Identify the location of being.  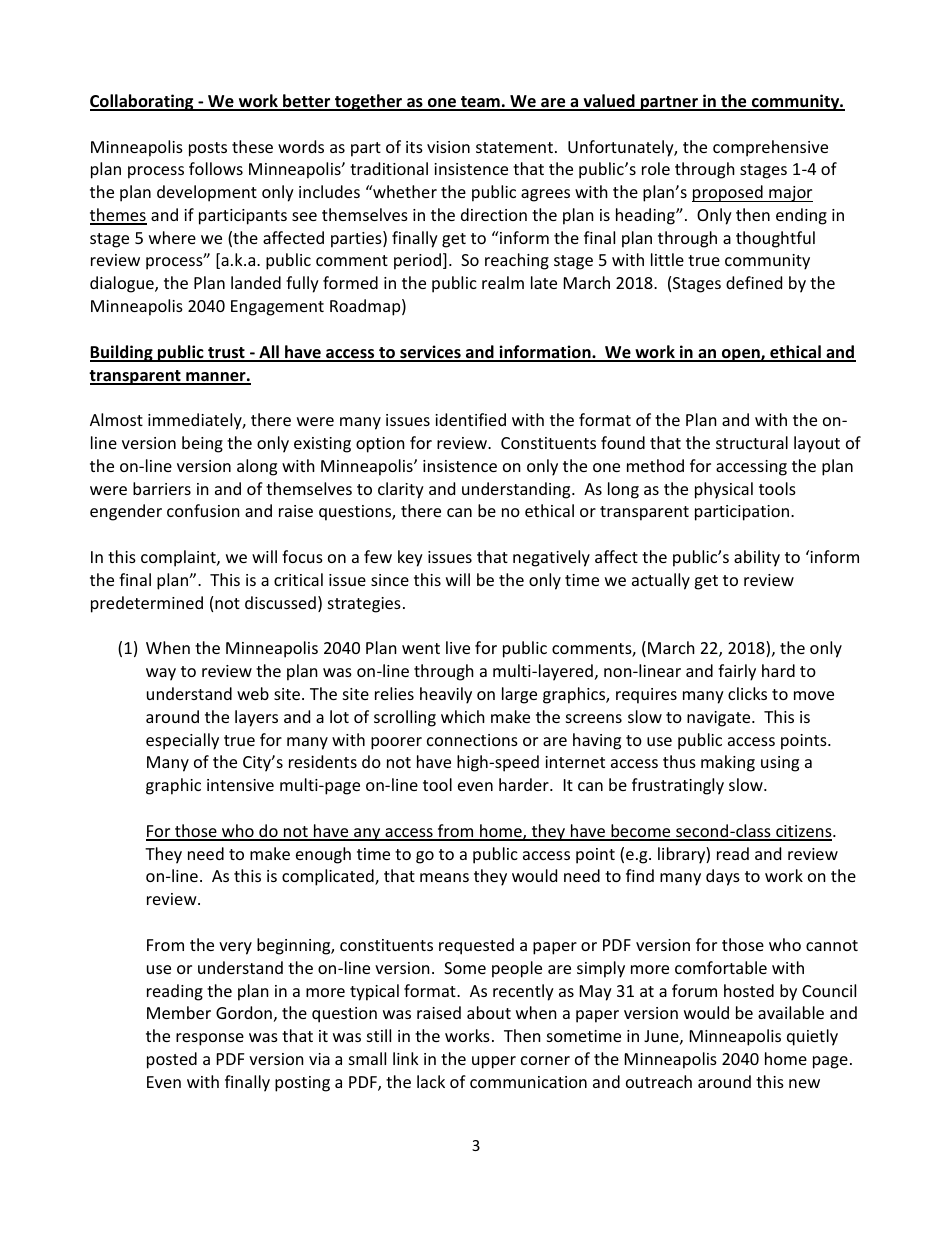
(202, 444).
